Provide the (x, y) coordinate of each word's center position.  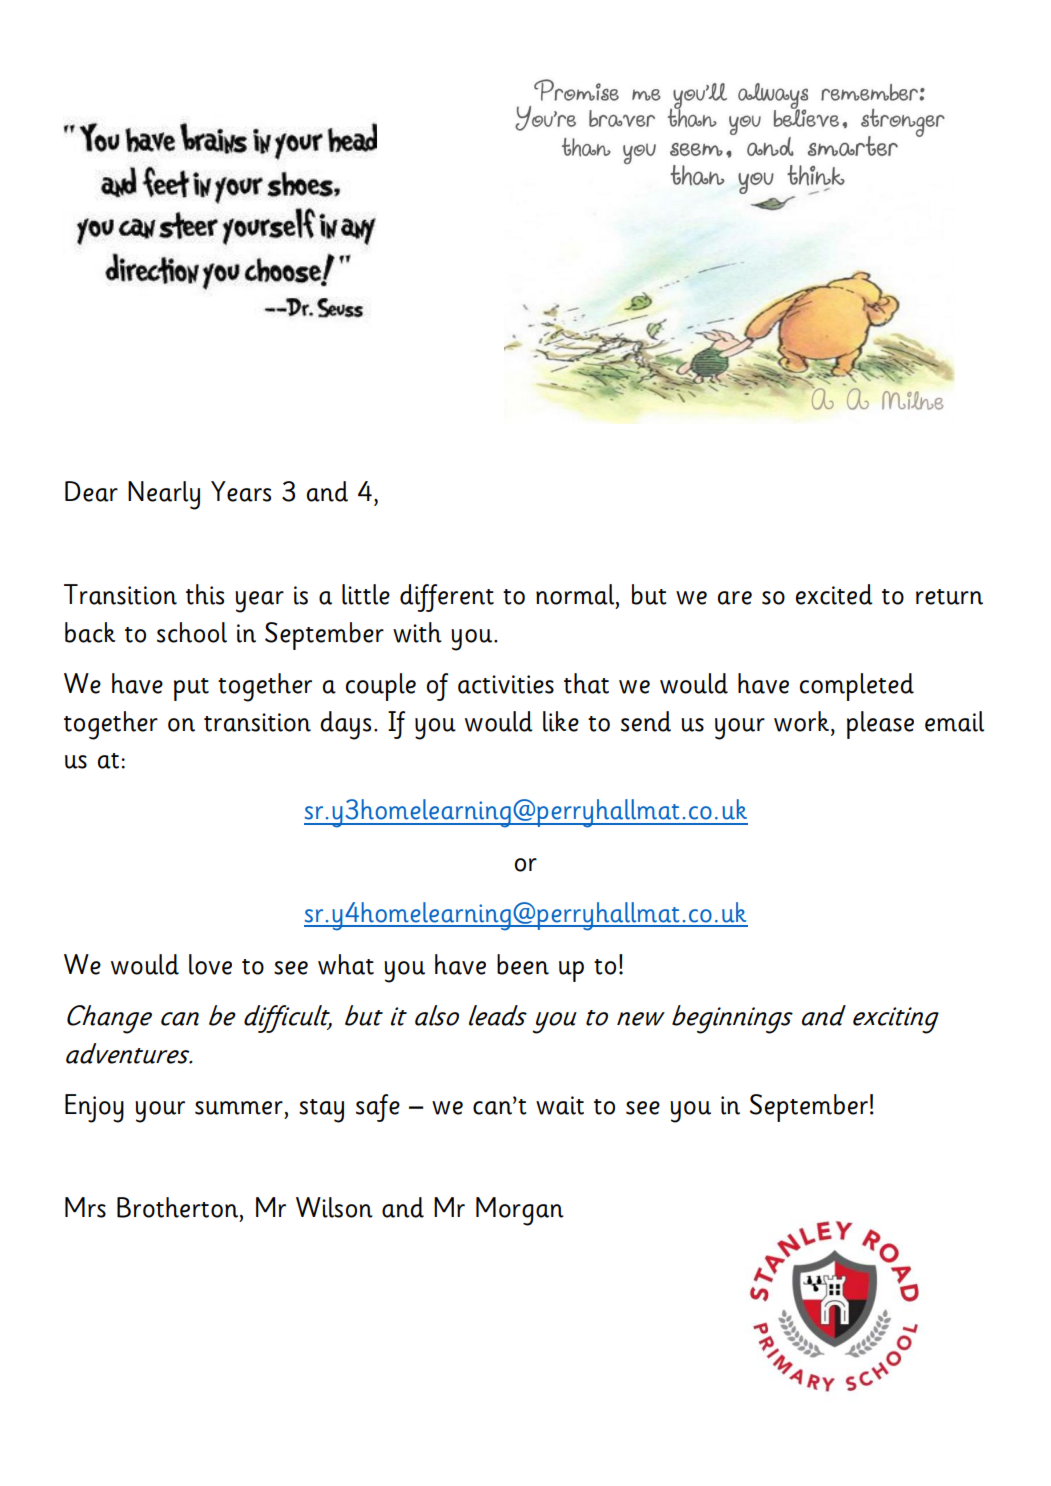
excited (834, 594)
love (210, 964)
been (523, 964)
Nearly (164, 495)
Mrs (85, 1207)
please (880, 725)
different (447, 598)
